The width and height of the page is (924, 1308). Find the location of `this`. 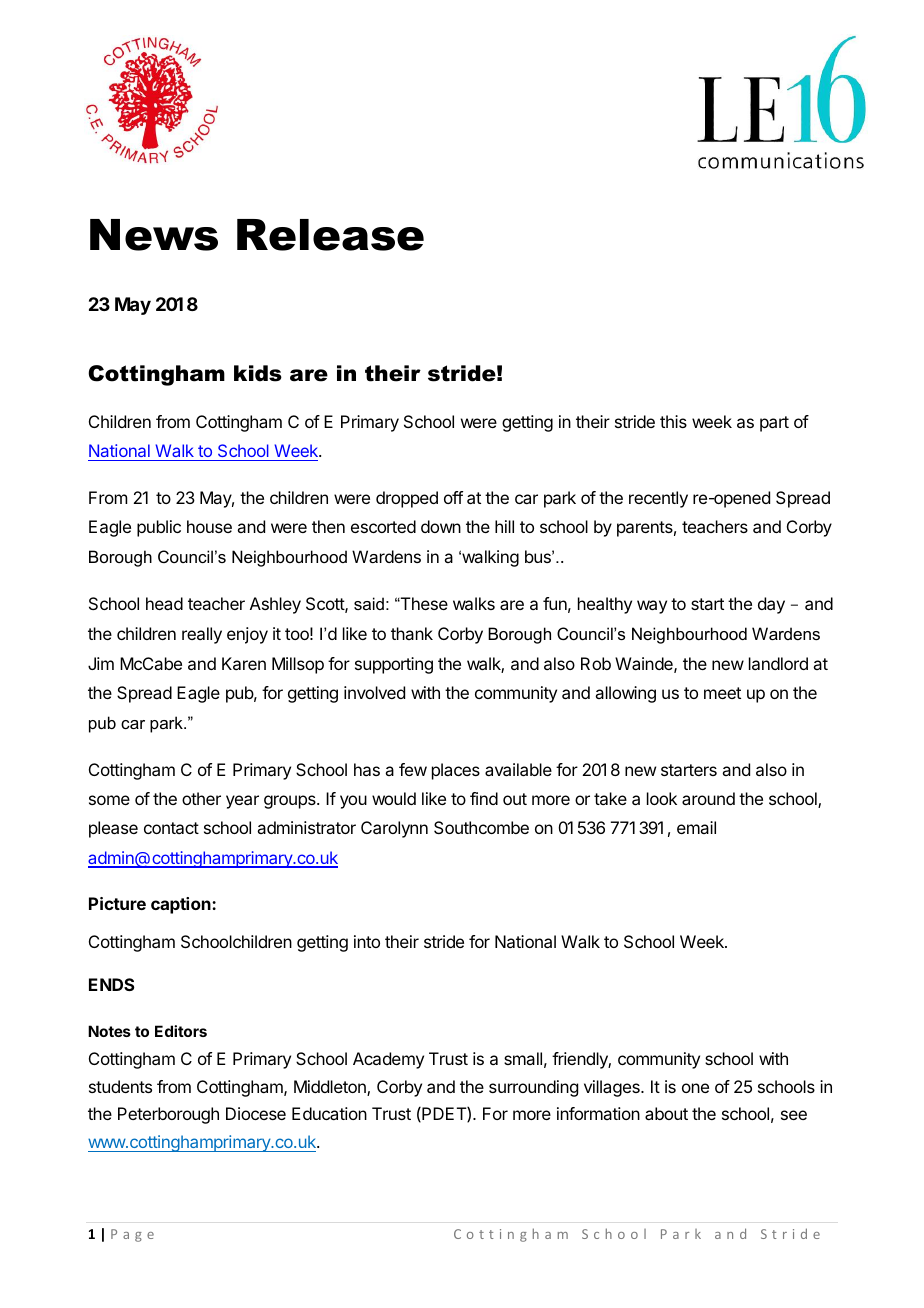

this is located at coordinates (673, 421).
